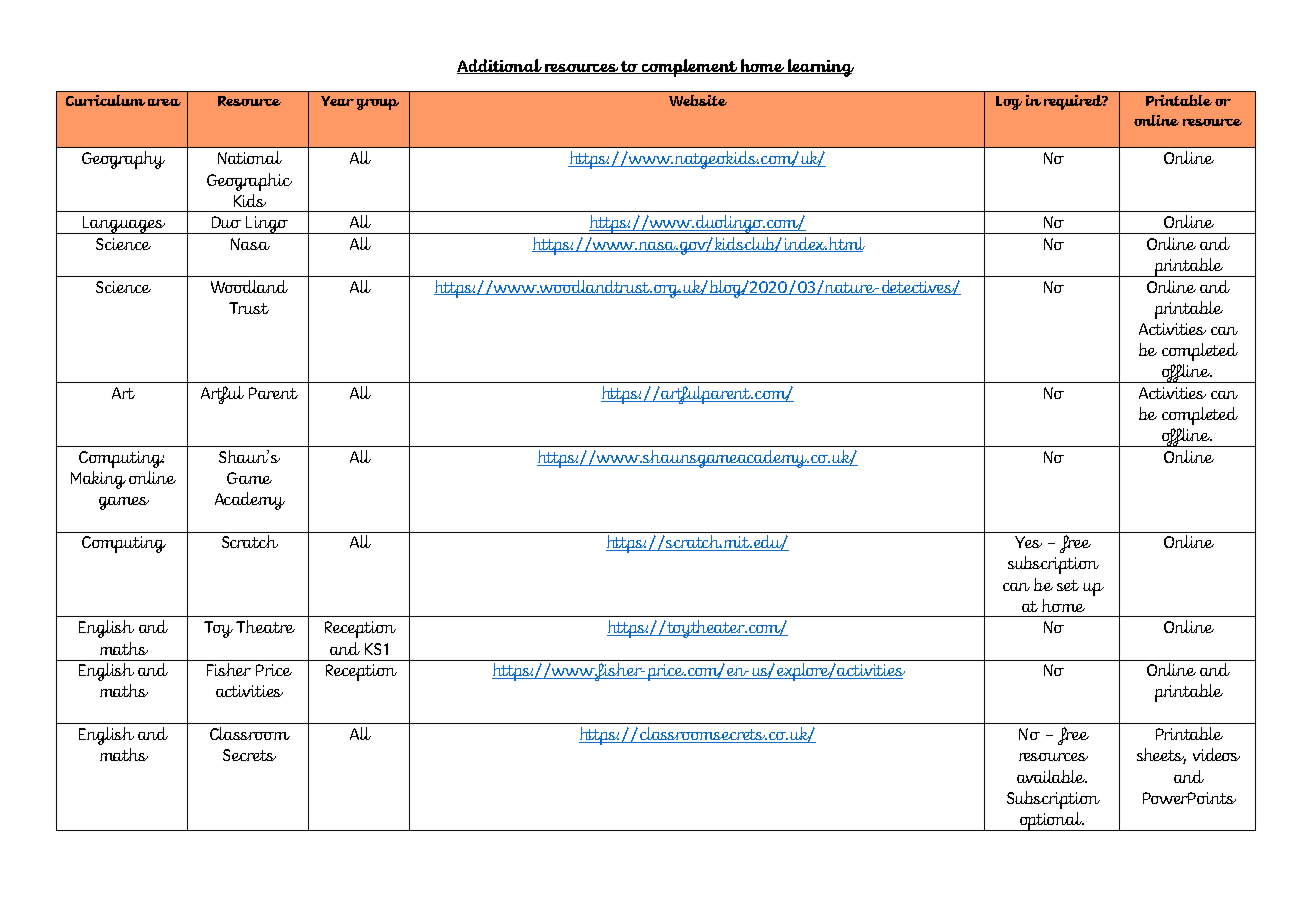 This screenshot has height=924, width=1308. Describe the element at coordinates (1068, 585) in the screenshot. I see `set` at that location.
